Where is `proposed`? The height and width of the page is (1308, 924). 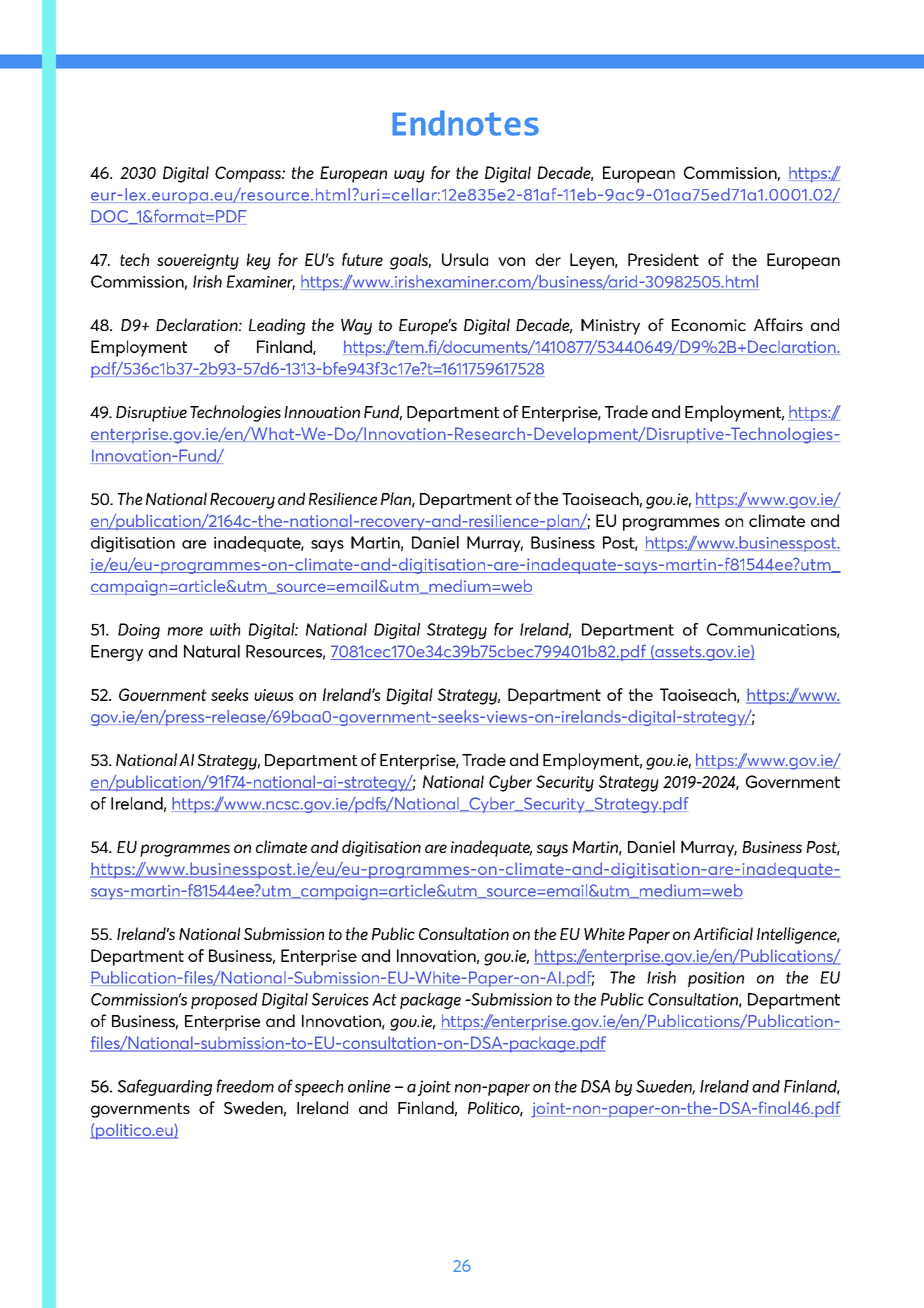
proposed is located at coordinates (224, 1001).
